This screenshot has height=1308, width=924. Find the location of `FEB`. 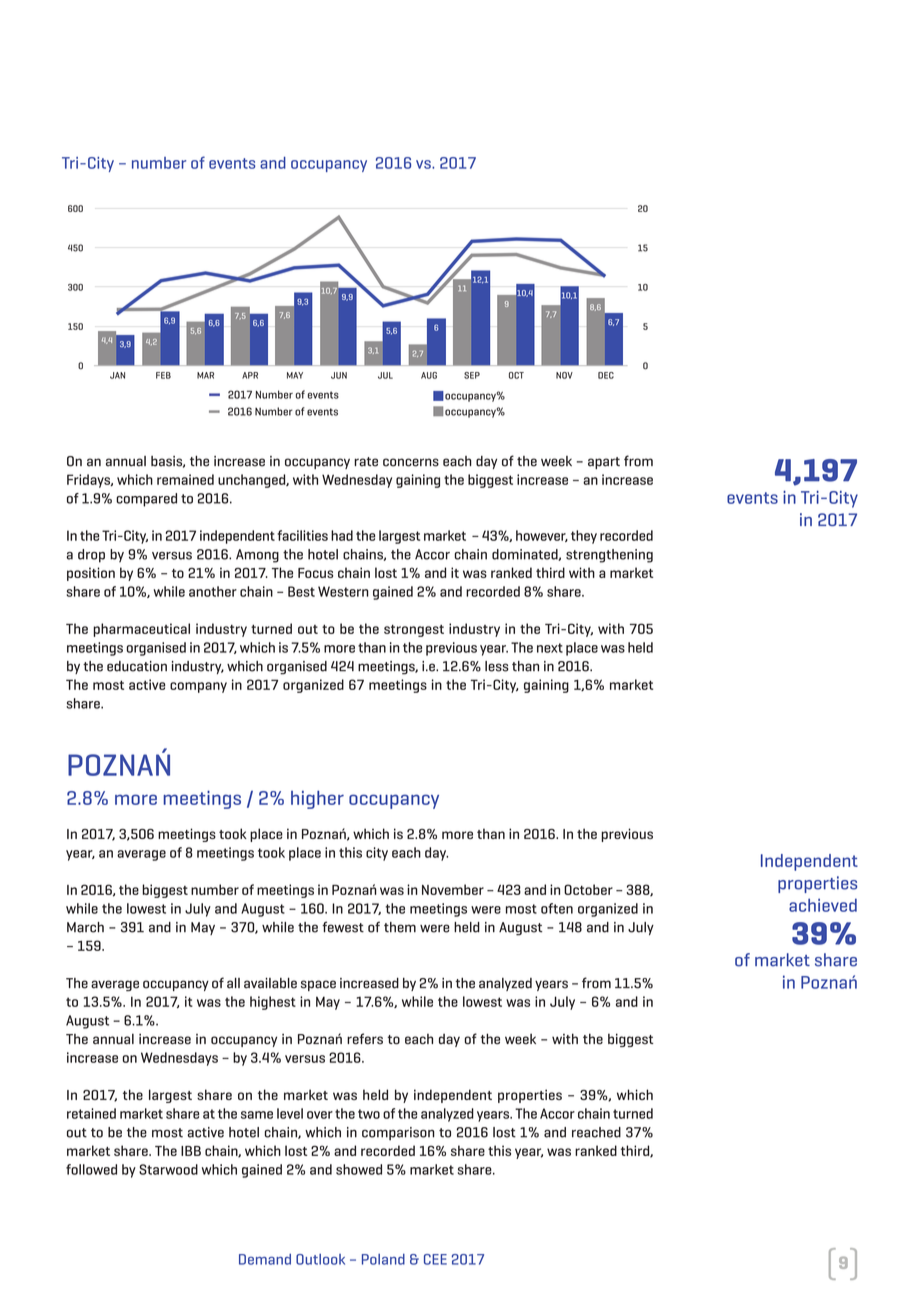

FEB is located at coordinates (163, 375).
